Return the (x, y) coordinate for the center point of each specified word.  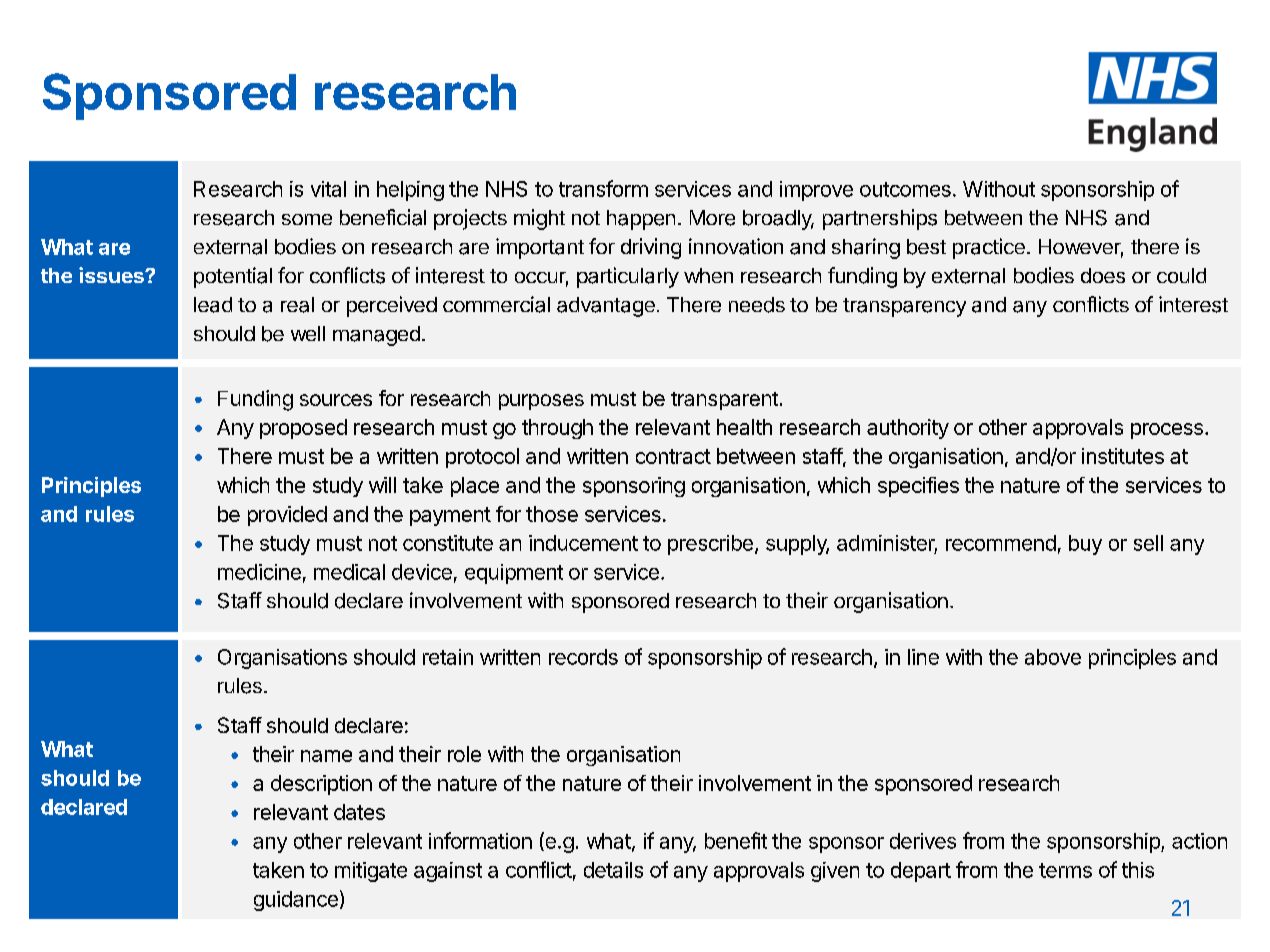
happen (641, 220)
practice (989, 248)
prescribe (710, 545)
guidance (296, 901)
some (307, 219)
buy (1085, 545)
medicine (259, 572)
